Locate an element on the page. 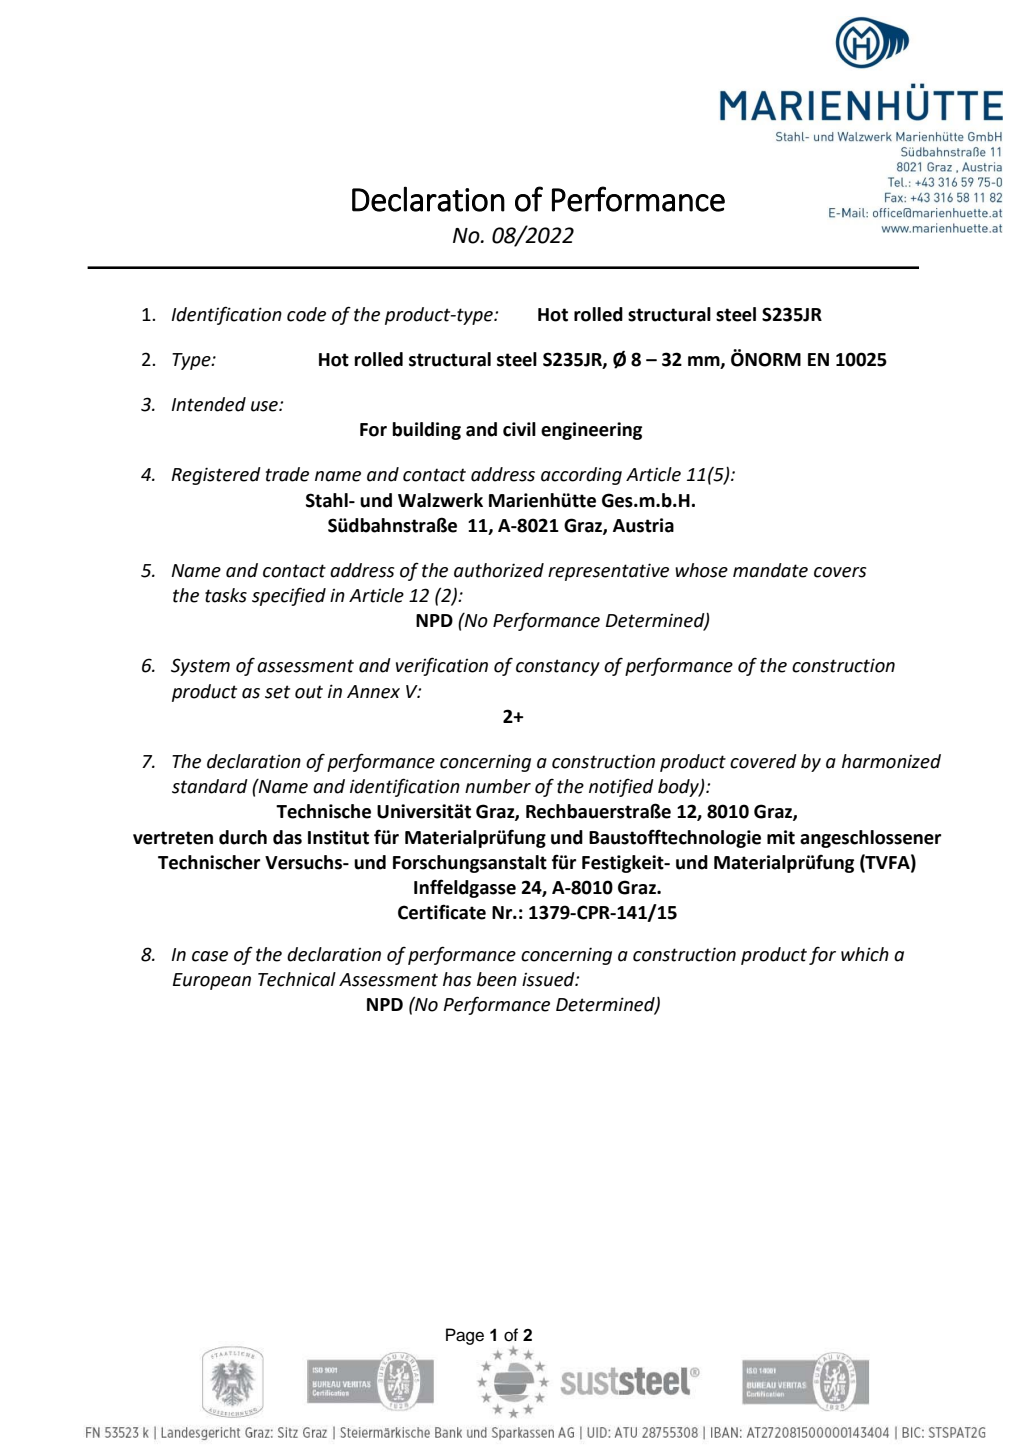 The width and height of the document is (1026, 1451). which is located at coordinates (865, 954).
